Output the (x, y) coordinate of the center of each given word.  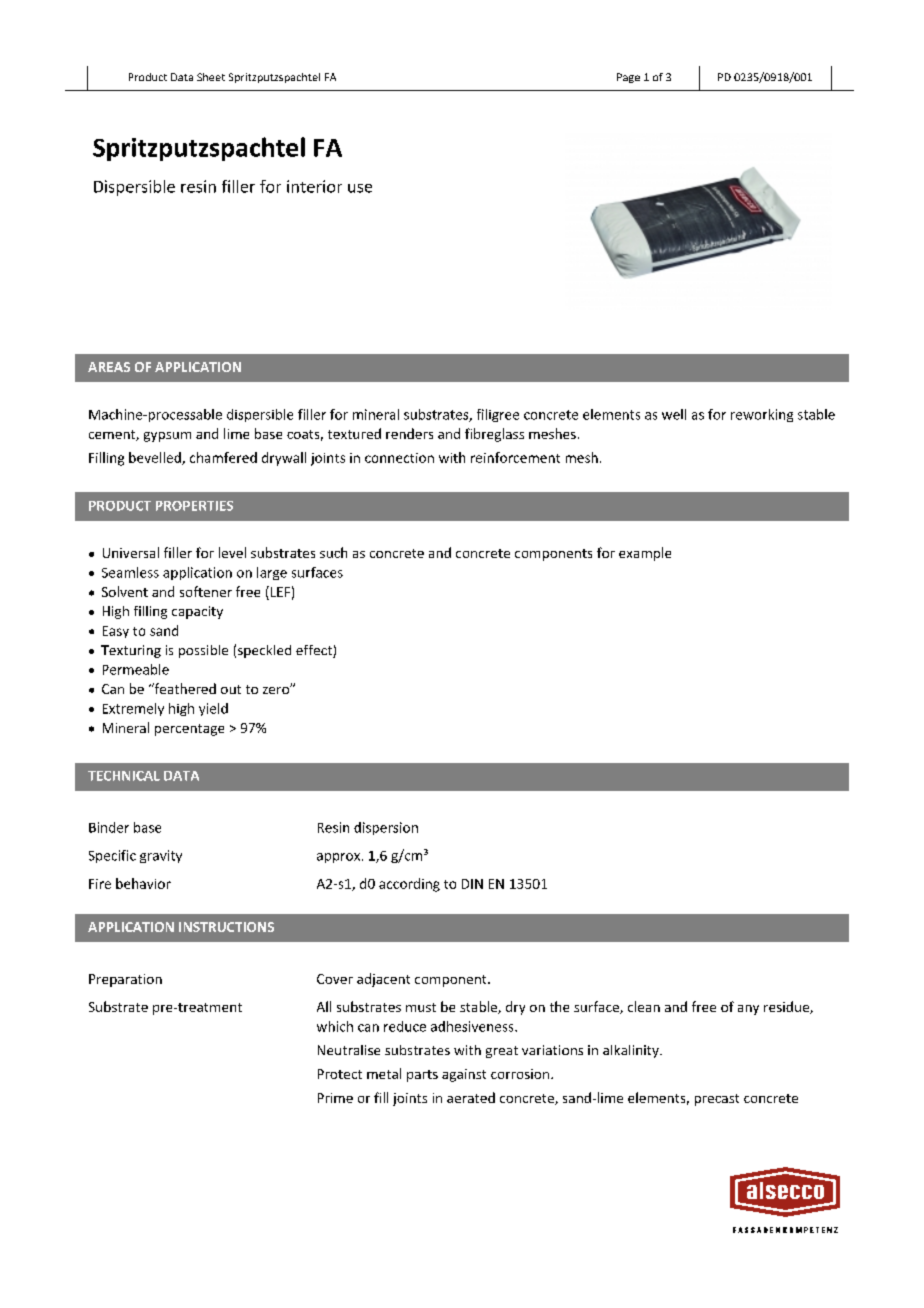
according (409, 885)
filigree (498, 415)
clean (644, 1006)
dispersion (386, 828)
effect (315, 651)
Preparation (125, 980)
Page (628, 78)
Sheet (211, 77)
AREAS (109, 367)
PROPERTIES (194, 506)
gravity (161, 856)
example (645, 554)
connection (399, 458)
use (360, 188)
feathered (184, 688)
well (674, 414)
